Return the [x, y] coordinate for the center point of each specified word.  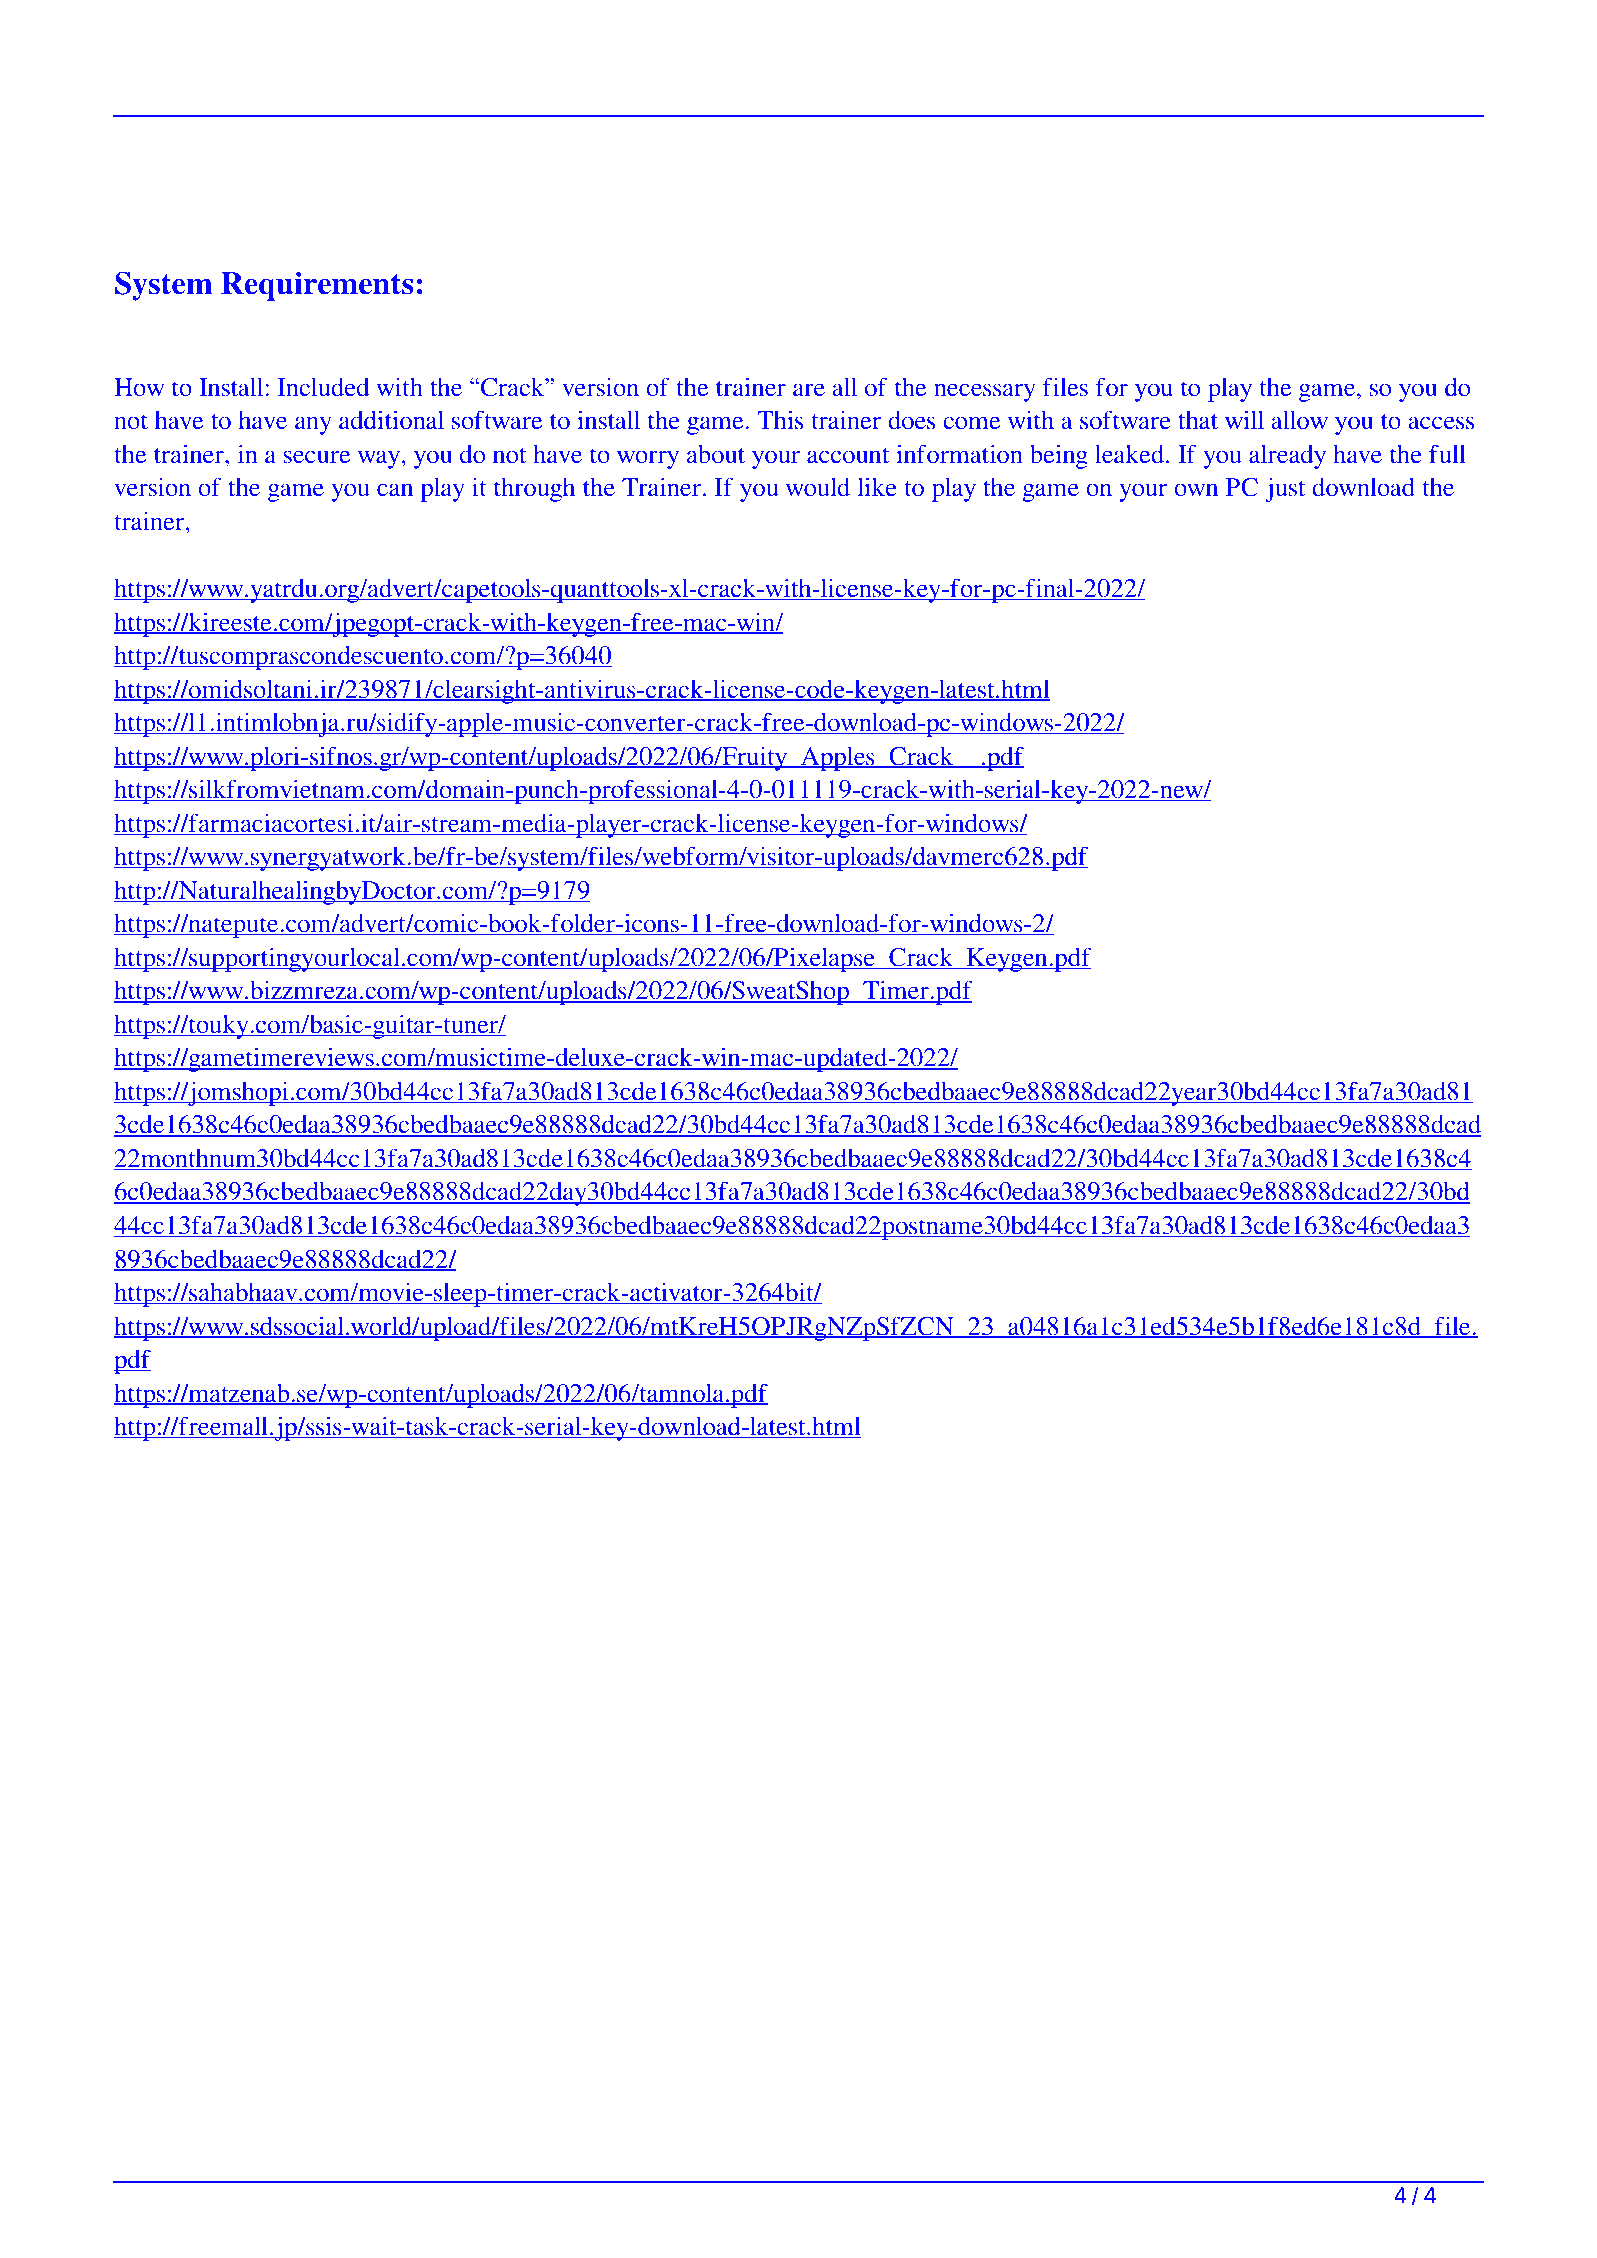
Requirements [317, 286]
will [1244, 419]
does [911, 420]
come [971, 423]
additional [391, 420]
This [780, 420]
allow [1299, 420]
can [395, 490]
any [313, 425]
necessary [985, 392]
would [818, 487]
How [139, 387]
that [1198, 420]
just [1285, 489]
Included [323, 387]
